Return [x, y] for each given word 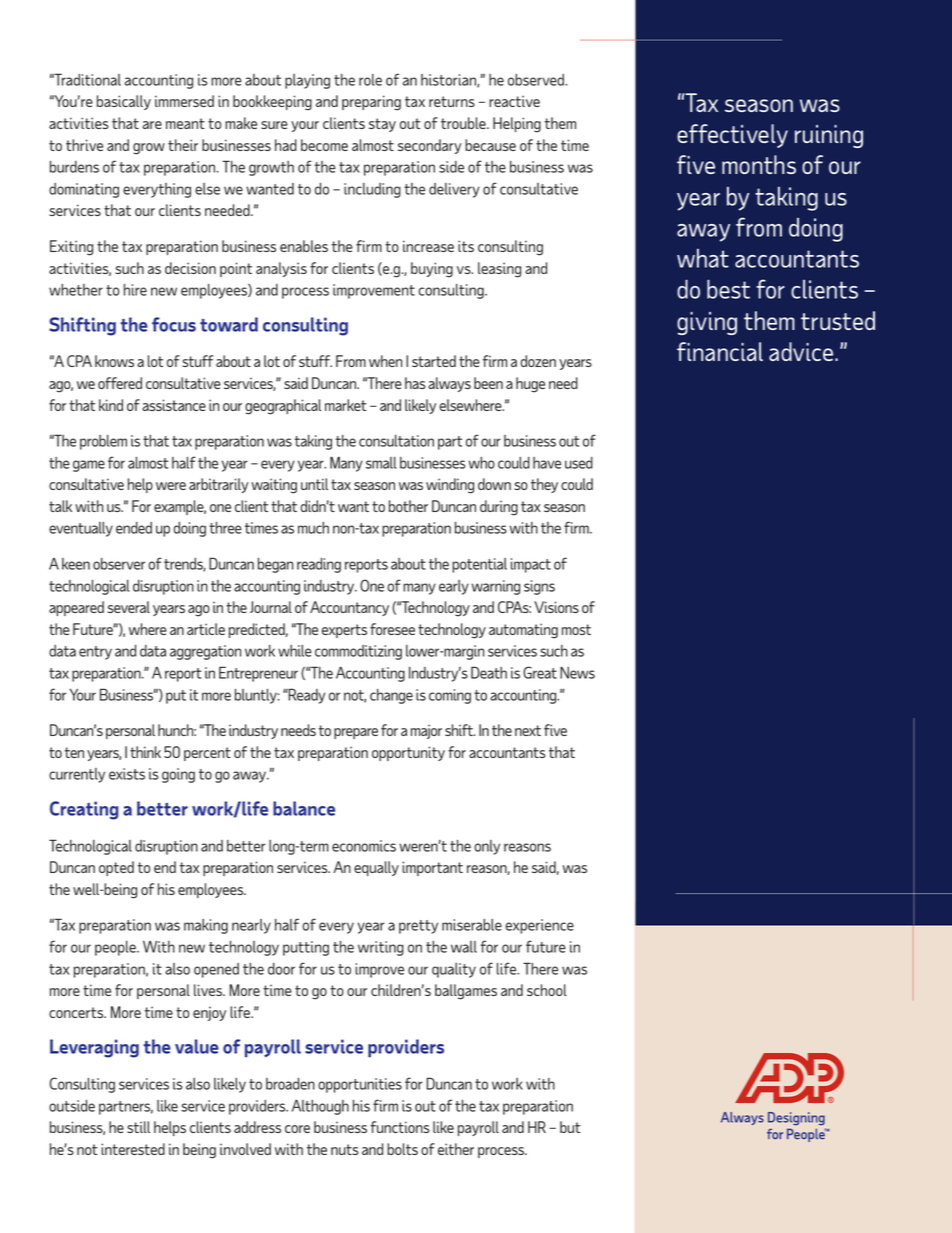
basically [124, 102]
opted [116, 868]
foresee [392, 629]
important [432, 868]
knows [114, 361]
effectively [732, 136]
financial [720, 351]
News [577, 673]
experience [539, 926]
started [434, 361]
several [129, 607]
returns [452, 101]
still [138, 1127]
